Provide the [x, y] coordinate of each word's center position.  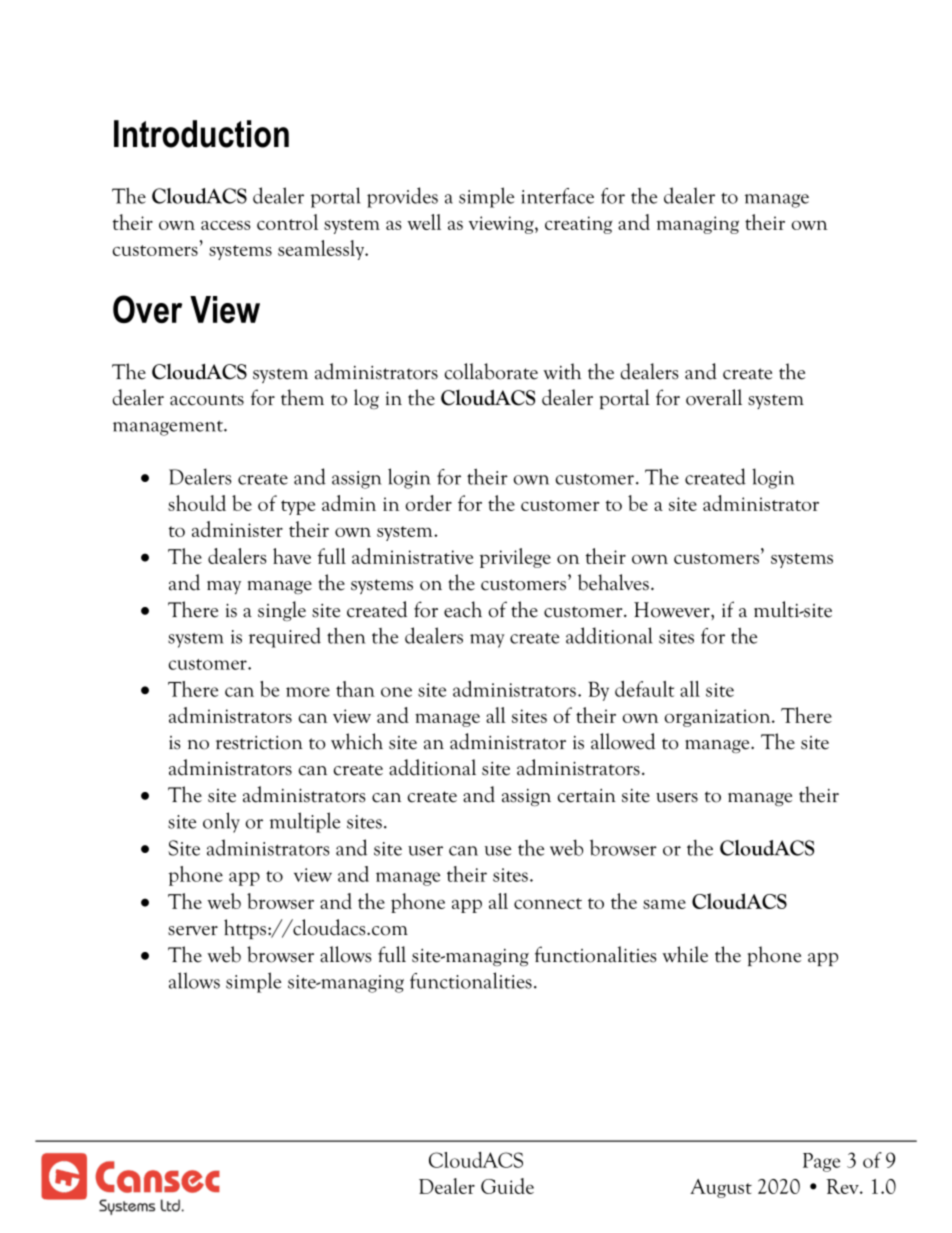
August [721, 1188]
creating [579, 225]
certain [587, 795]
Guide [507, 1186]
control [287, 222]
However [673, 610]
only [221, 822]
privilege [515, 558]
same [664, 904]
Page [821, 1162]
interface [557, 196]
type [298, 507]
